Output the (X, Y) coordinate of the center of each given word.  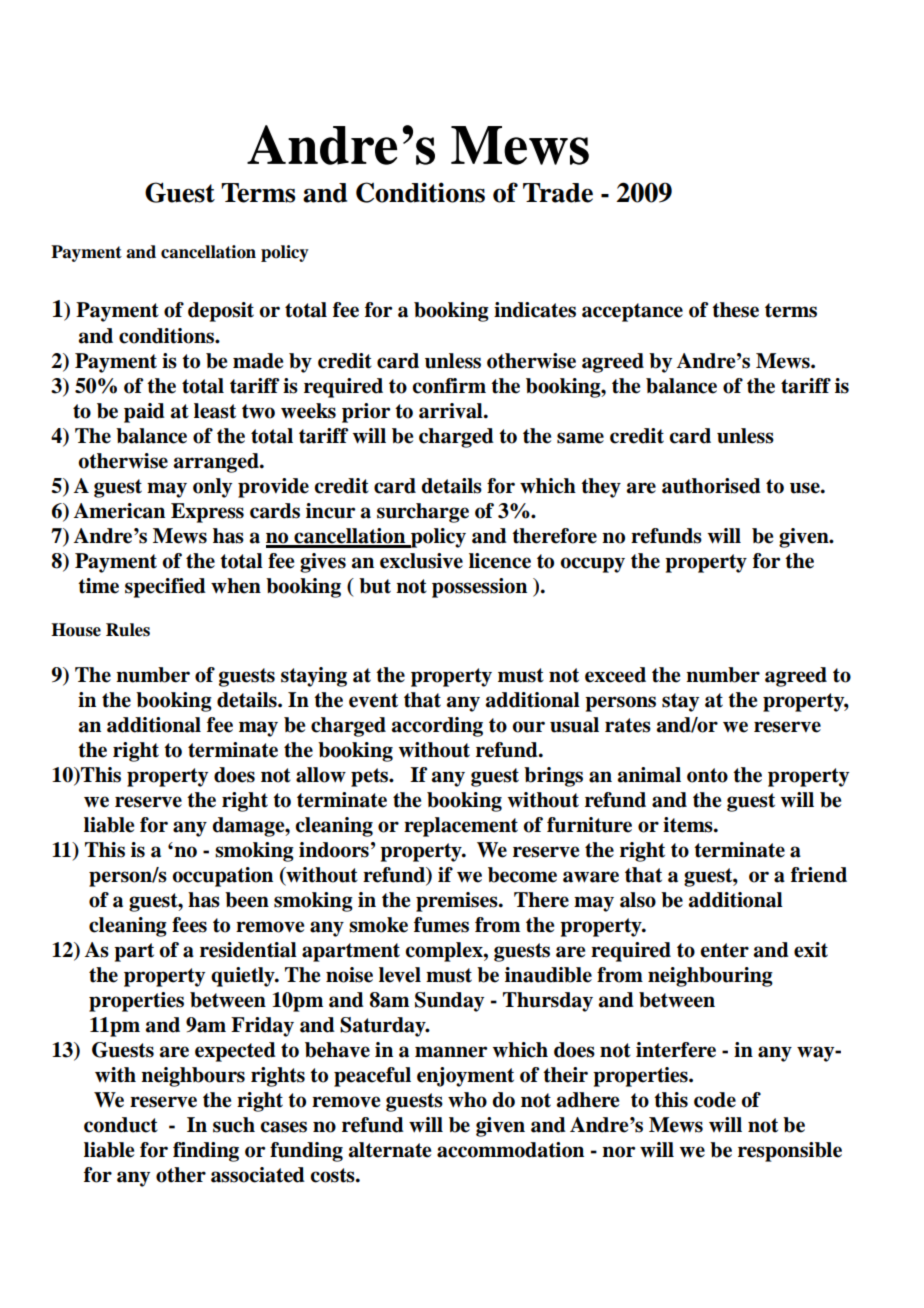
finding (206, 1152)
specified (165, 588)
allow (321, 775)
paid (144, 413)
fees (189, 925)
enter (724, 950)
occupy (592, 565)
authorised (711, 486)
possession (479, 588)
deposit (221, 312)
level (400, 975)
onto (707, 775)
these (735, 310)
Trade (558, 193)
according (437, 727)
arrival (452, 411)
